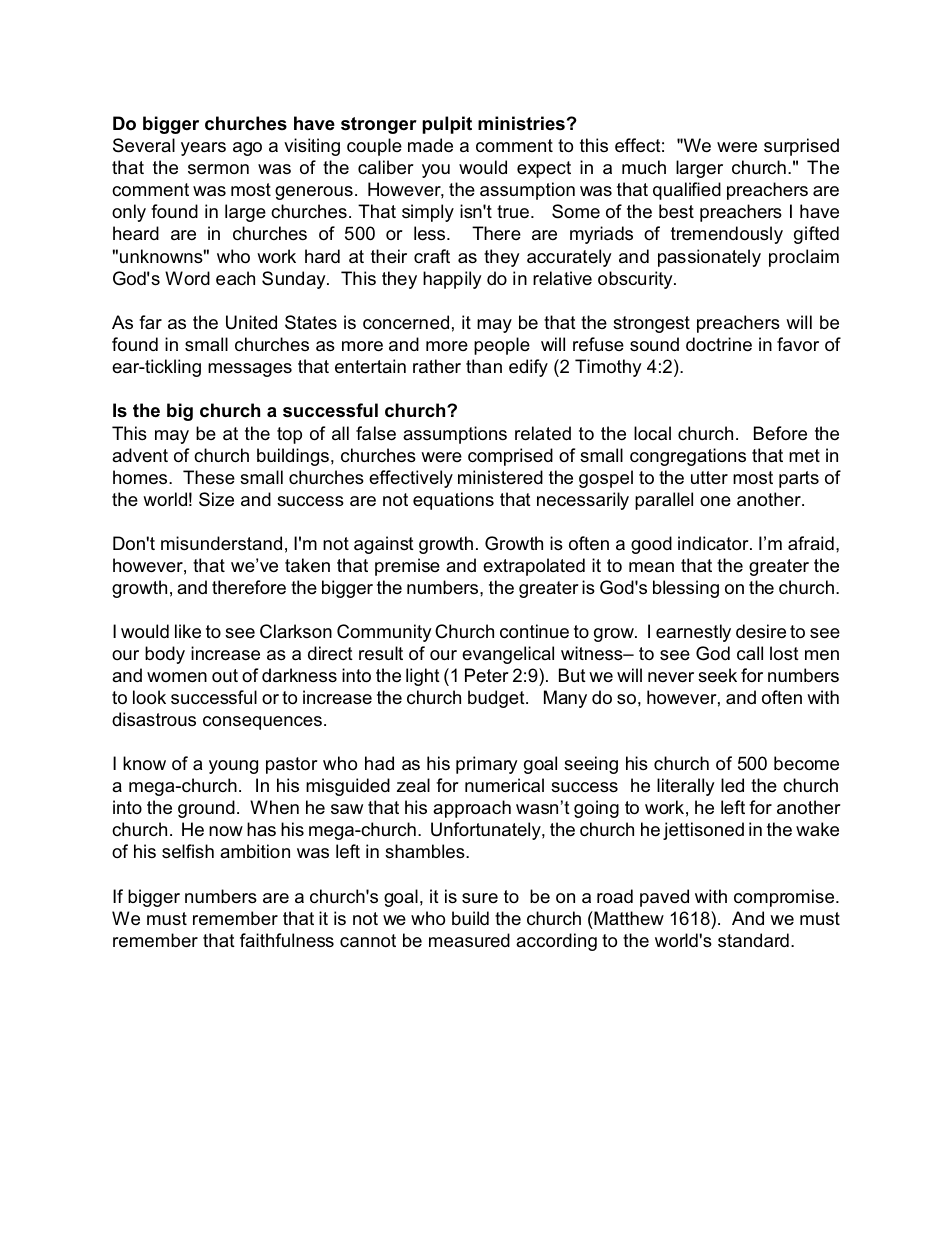  What do you see at coordinates (801, 147) in the screenshot?
I see `surprised` at bounding box center [801, 147].
